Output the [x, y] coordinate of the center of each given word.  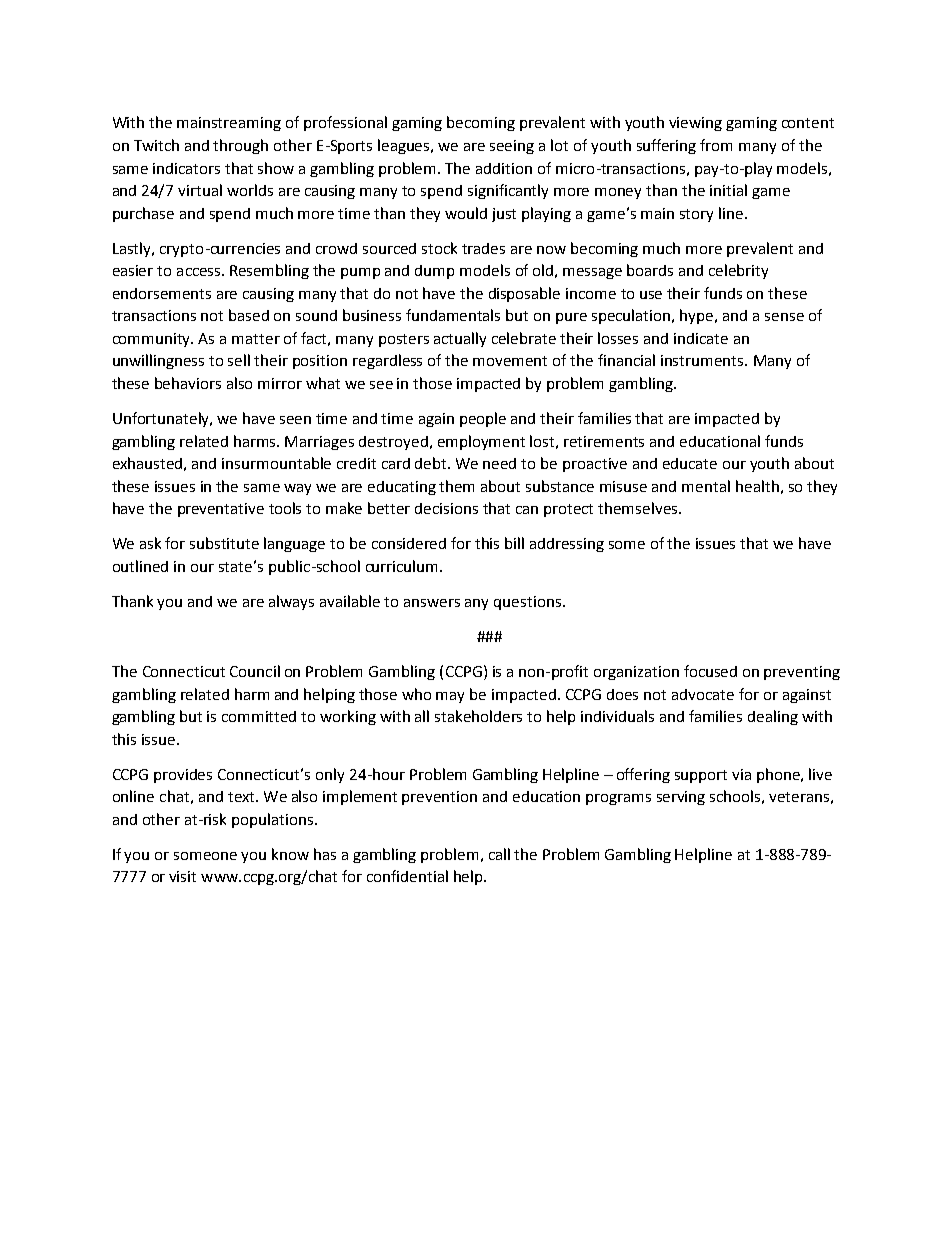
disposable [524, 294]
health [757, 486]
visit [182, 876]
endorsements [162, 293]
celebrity [738, 271]
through [240, 146]
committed [259, 716]
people [483, 419]
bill [514, 543]
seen [295, 420]
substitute [224, 543]
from [716, 145]
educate [690, 463]
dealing [773, 717]
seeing [512, 147]
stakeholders [478, 716]
